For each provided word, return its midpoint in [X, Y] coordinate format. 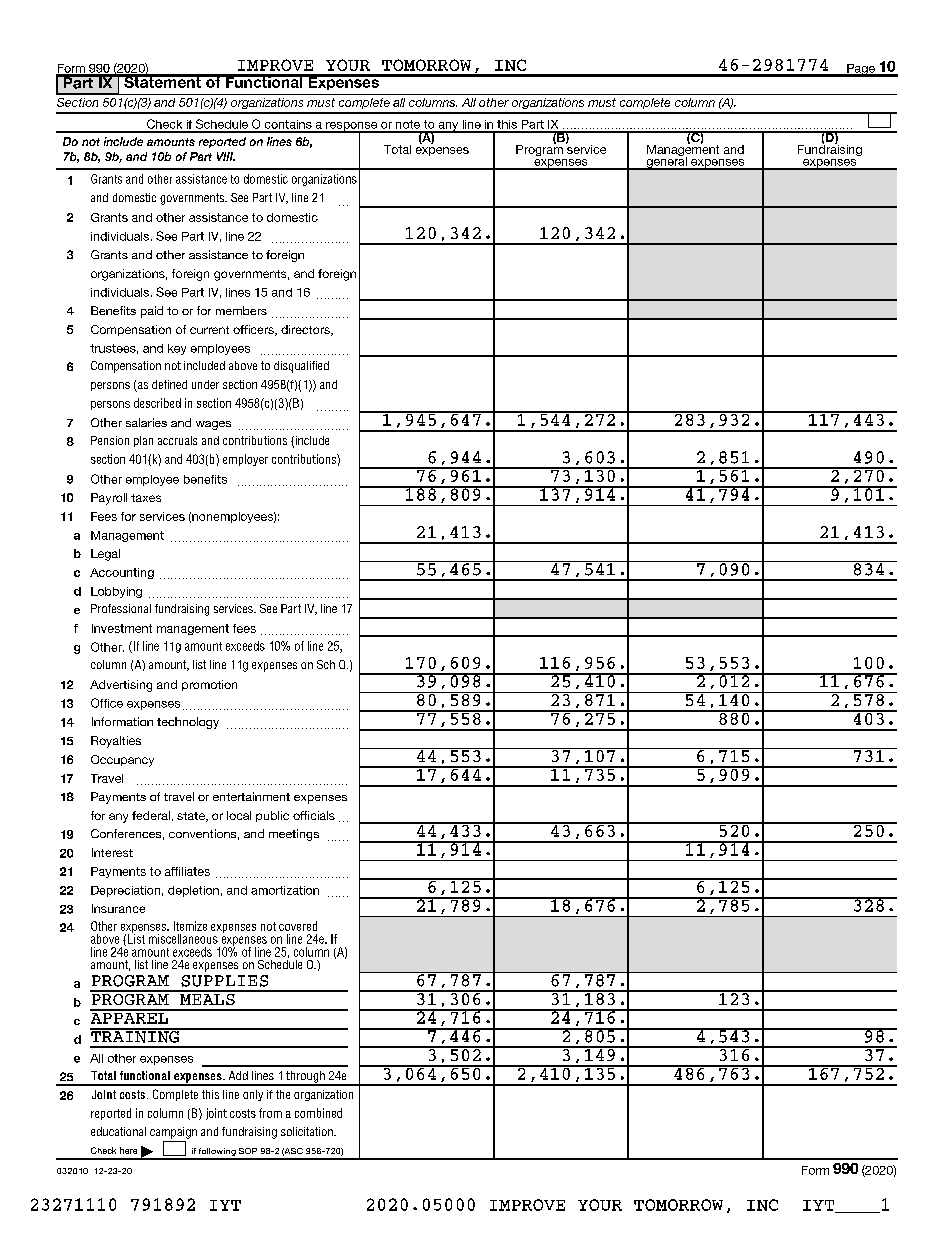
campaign [173, 1133]
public [272, 816]
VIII [226, 156]
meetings [294, 835]
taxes [146, 498]
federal [151, 815]
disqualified [301, 367]
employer [245, 460]
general [666, 162]
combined [318, 1113]
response [352, 127]
